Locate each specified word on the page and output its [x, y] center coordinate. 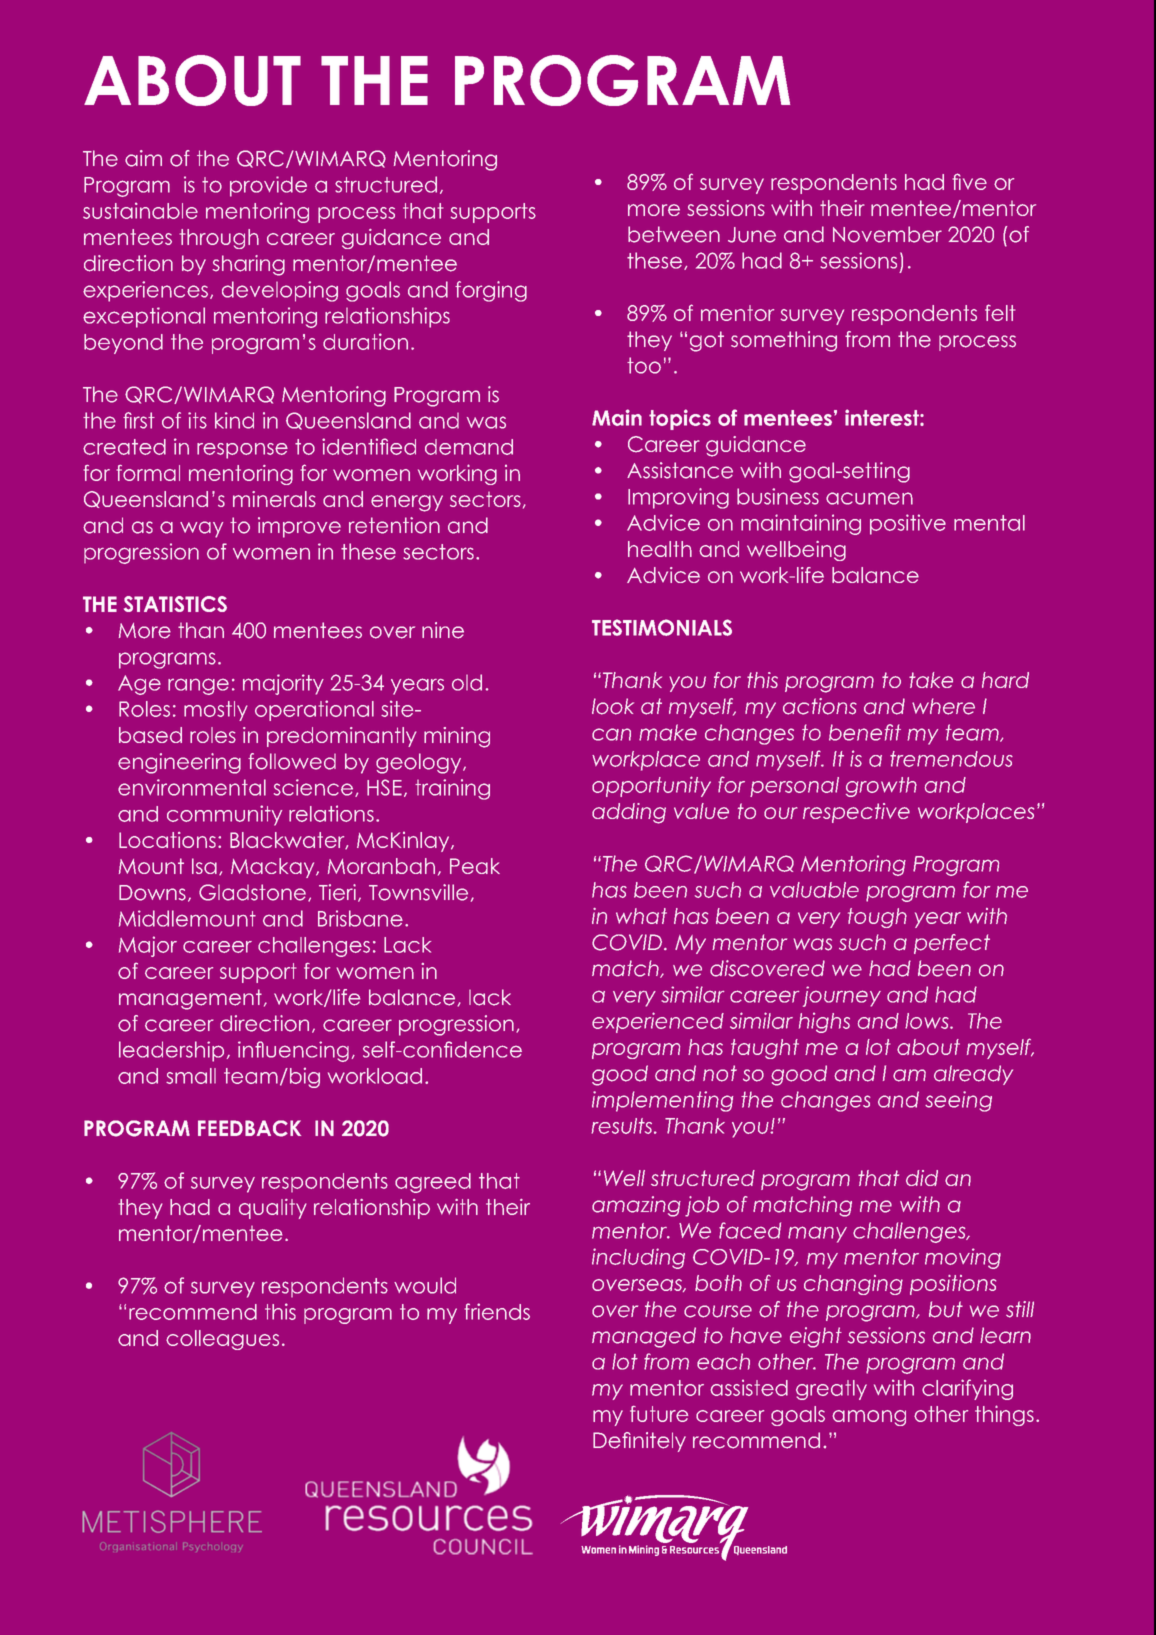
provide [268, 186]
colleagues [222, 1340]
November [887, 234]
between [674, 234]
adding [629, 813]
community [224, 815]
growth [881, 787]
